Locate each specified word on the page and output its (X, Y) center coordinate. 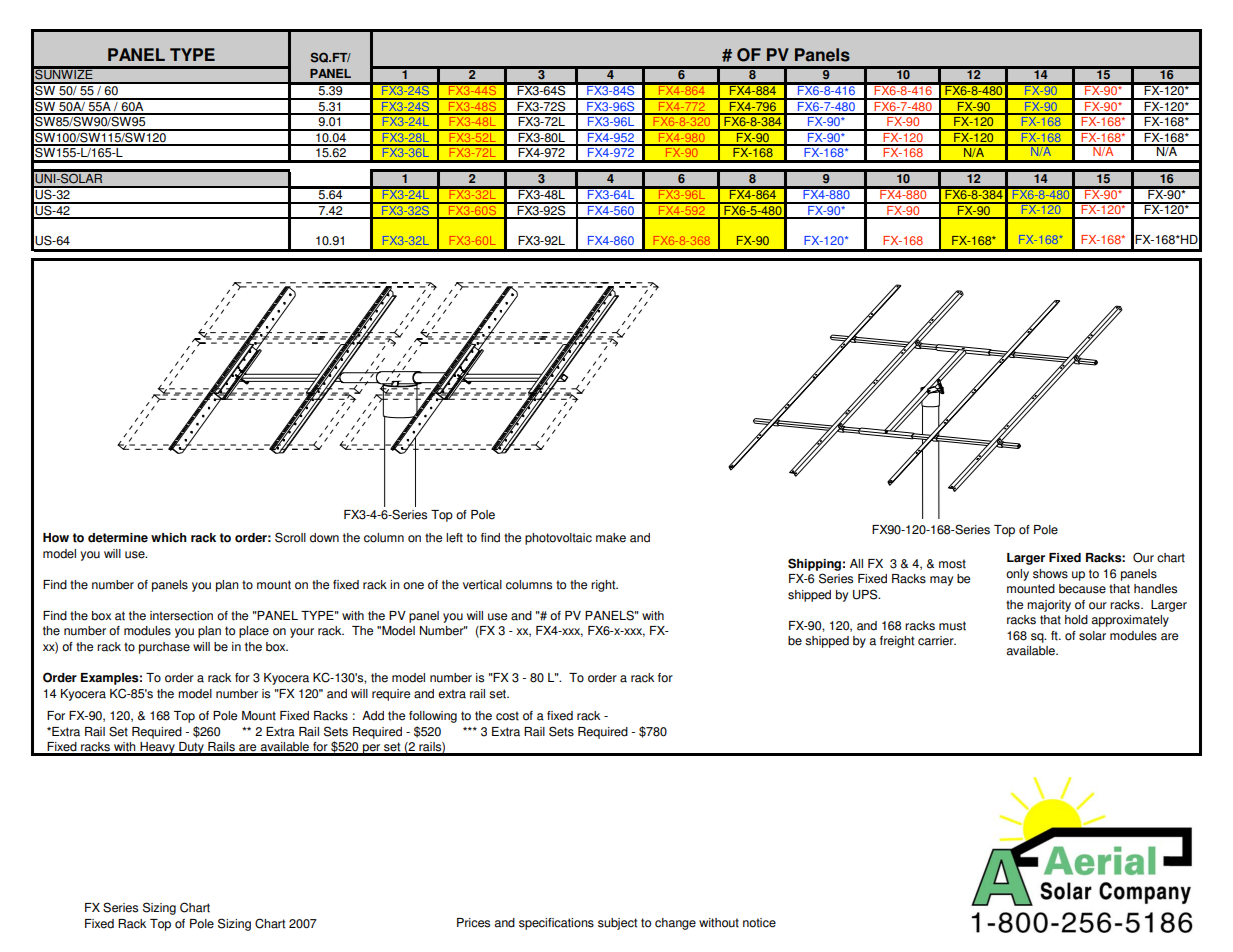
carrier (937, 641)
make (611, 538)
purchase (164, 648)
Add (373, 716)
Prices (473, 923)
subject (617, 924)
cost (507, 716)
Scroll (290, 537)
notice (759, 923)
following (433, 717)
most (952, 564)
